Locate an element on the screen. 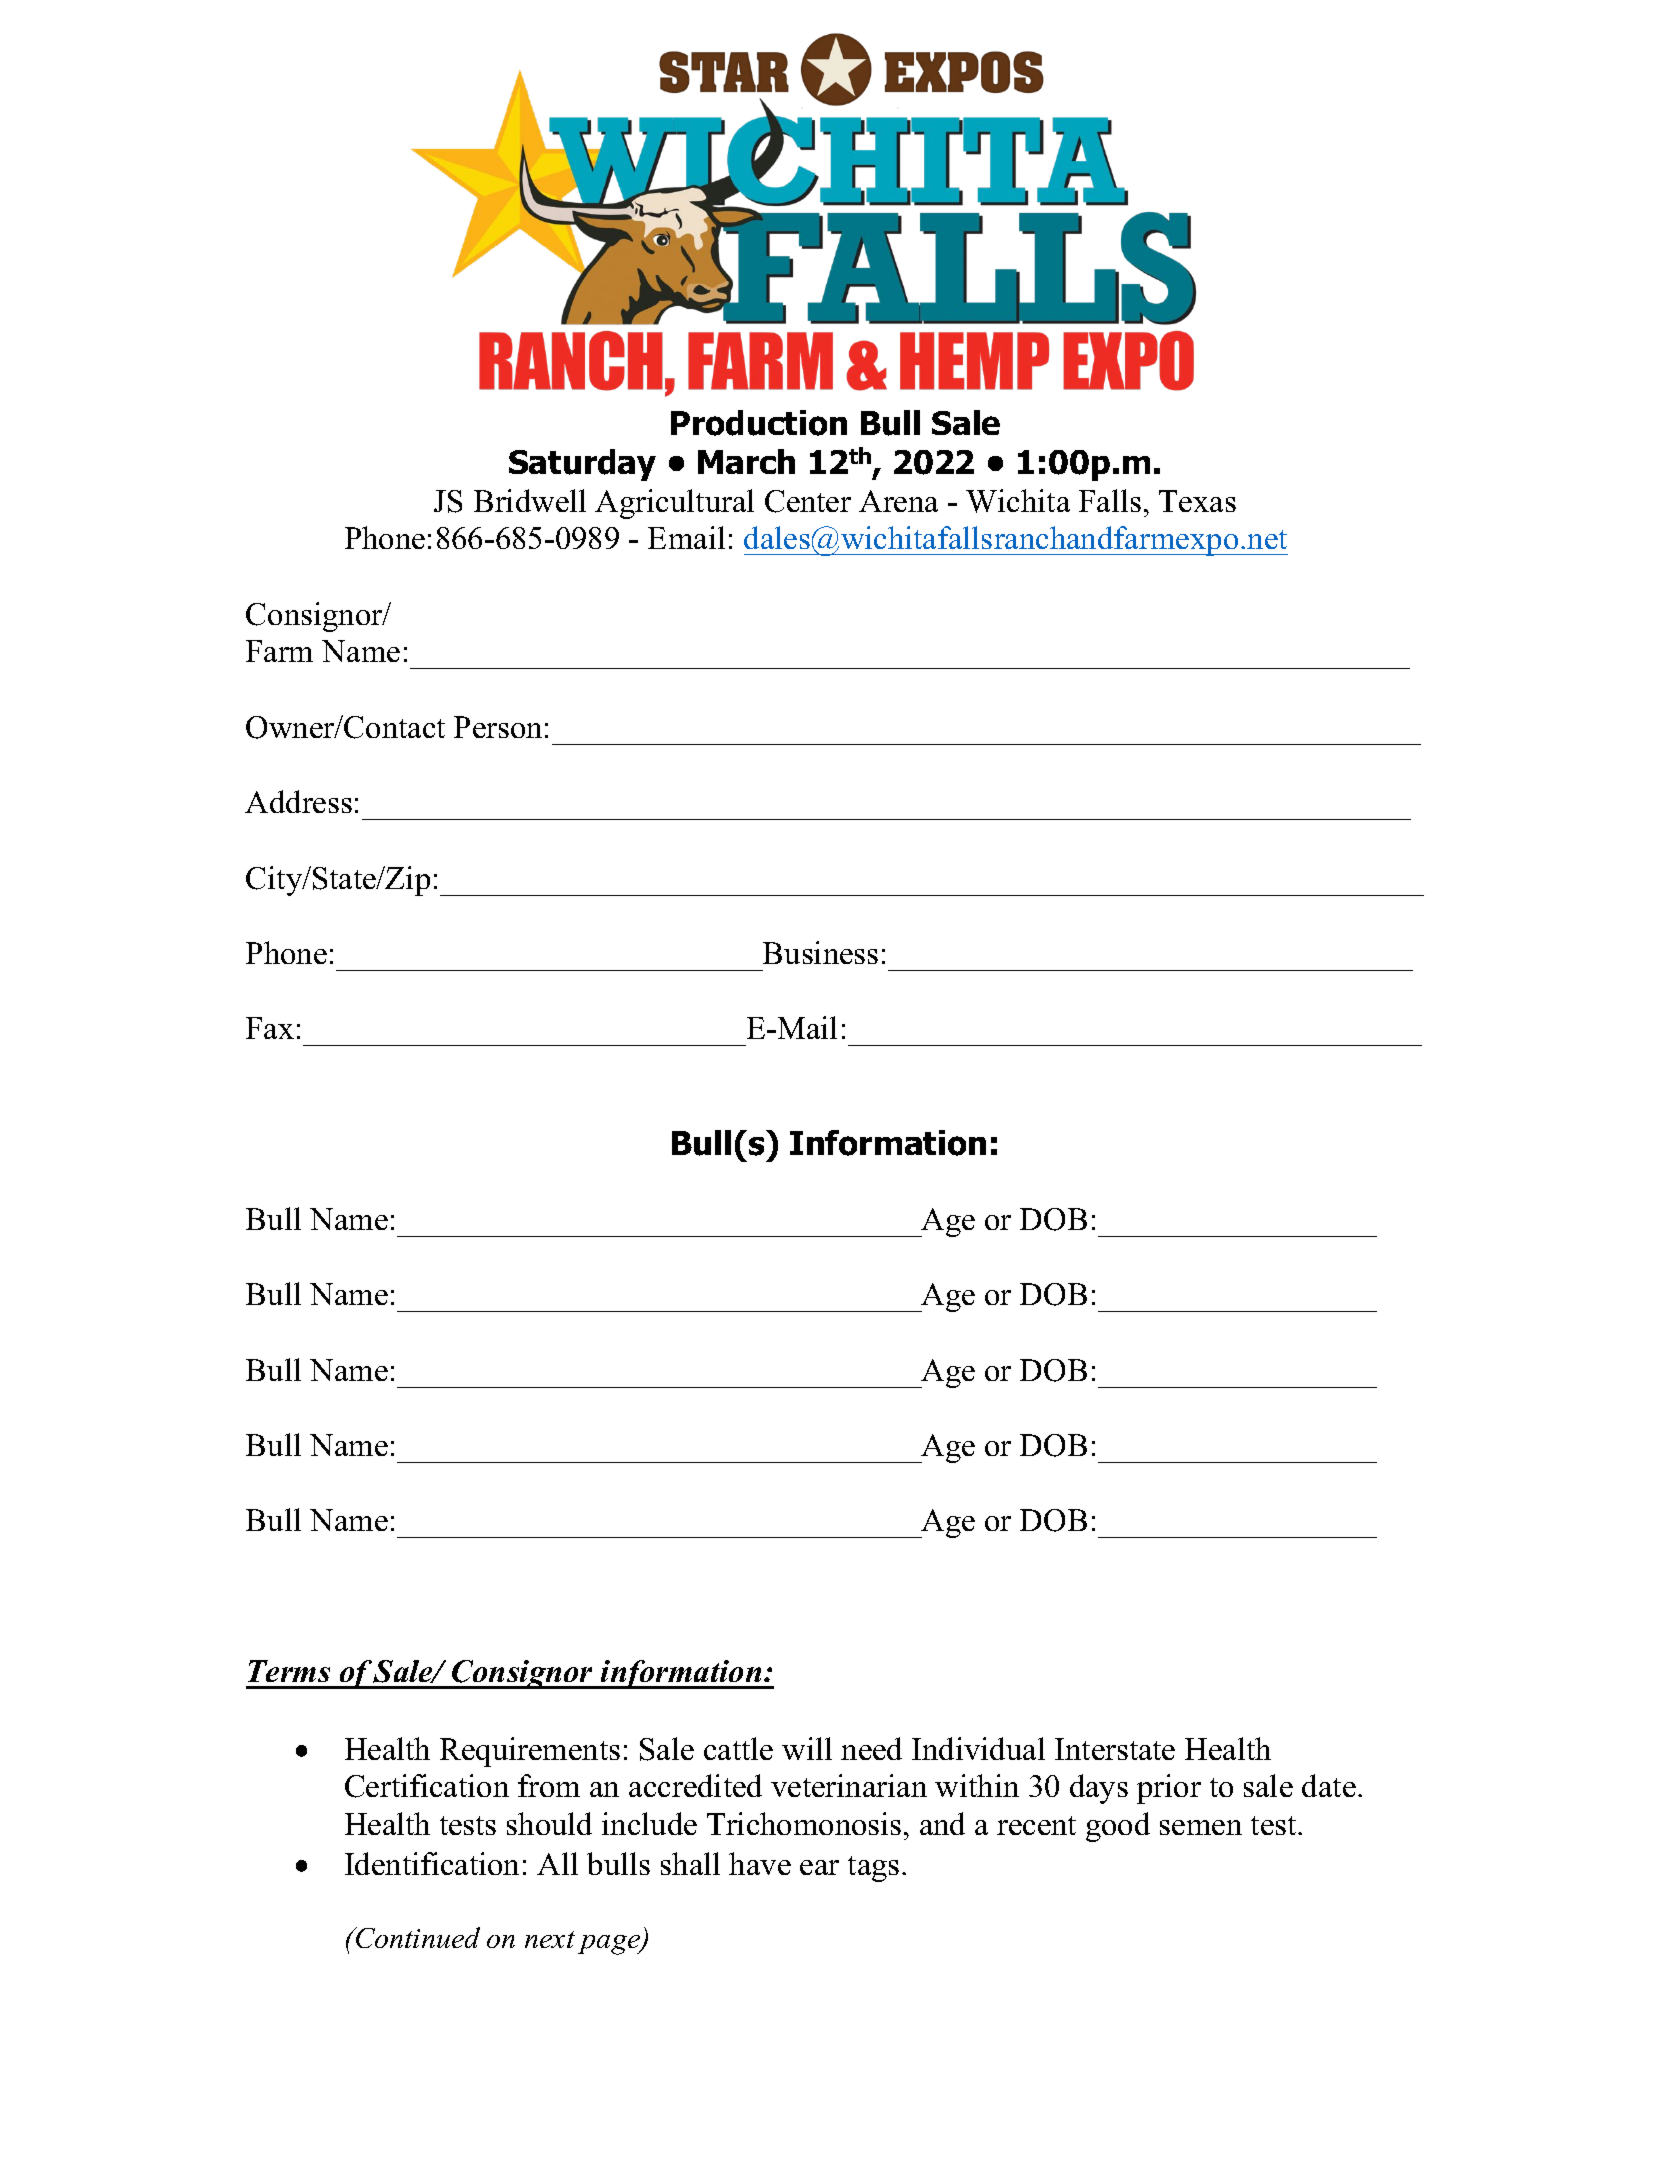 This screenshot has width=1671, height=2163. Continued is located at coordinates (417, 1937).
